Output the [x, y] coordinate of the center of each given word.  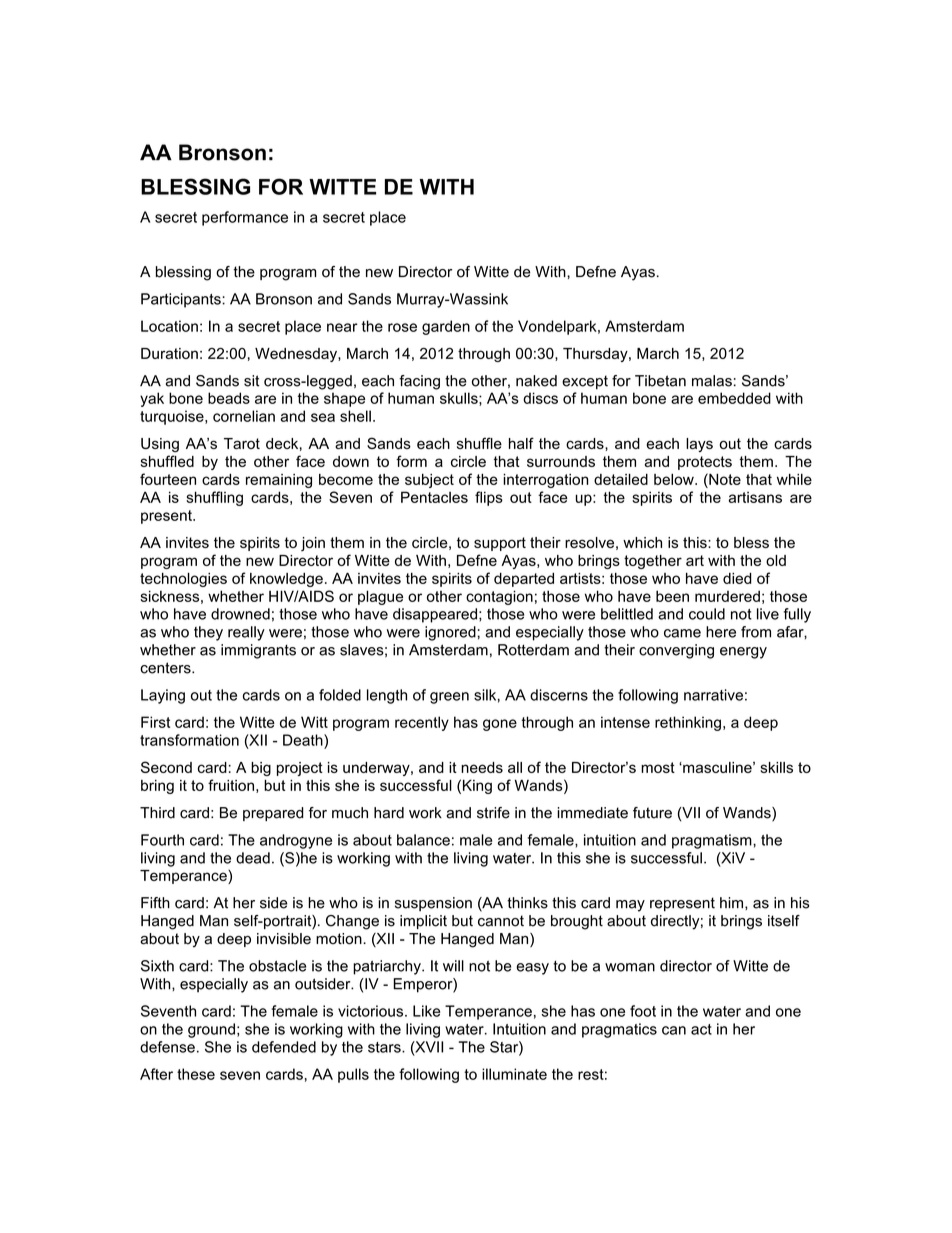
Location [169, 326]
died [737, 578]
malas [712, 381]
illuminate [514, 1074]
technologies [183, 580]
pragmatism [713, 841]
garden [446, 327]
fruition [231, 785]
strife [493, 813]
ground [211, 1030]
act [701, 1029]
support [500, 544]
